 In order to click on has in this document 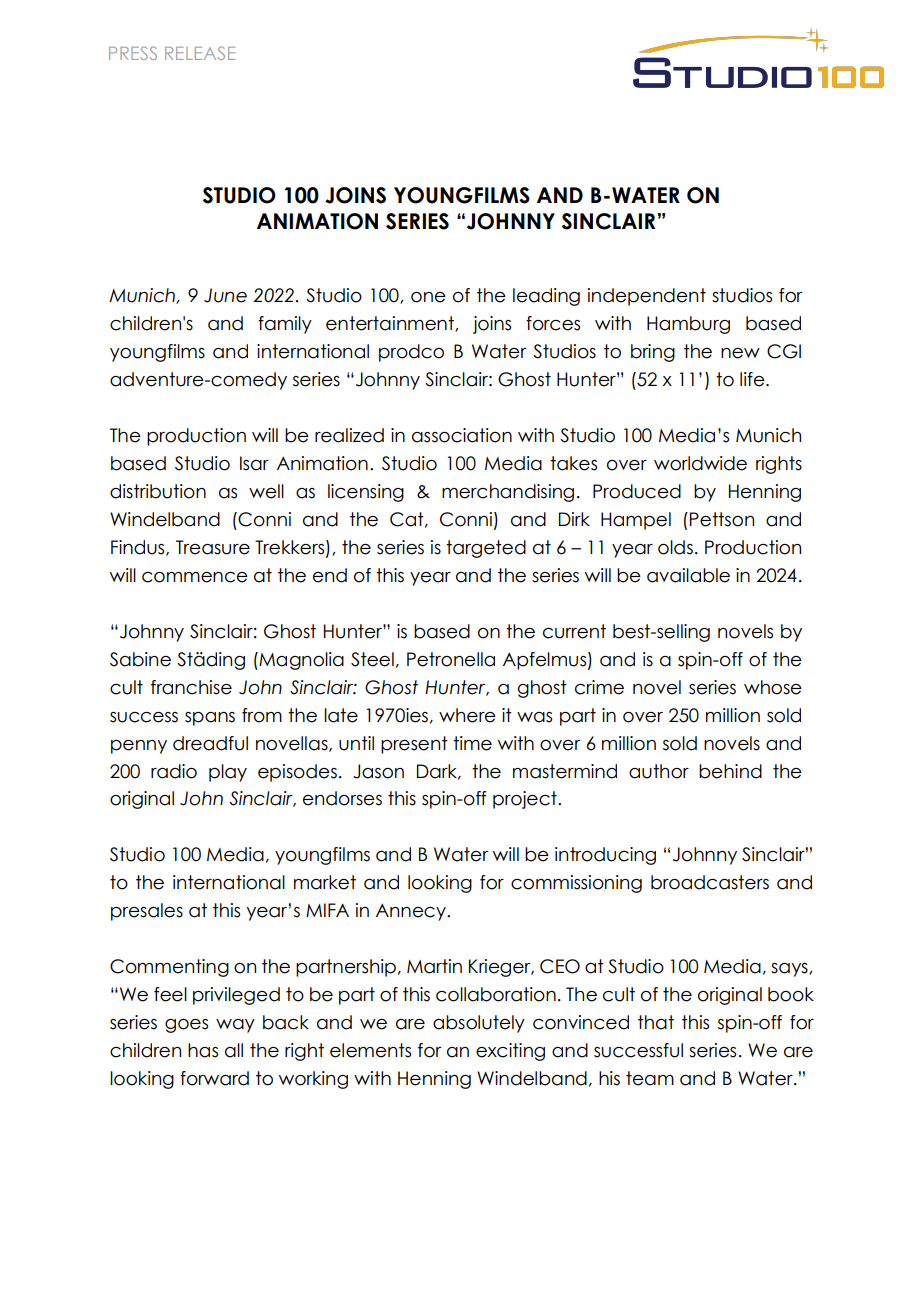, I will do `click(203, 1050)`.
